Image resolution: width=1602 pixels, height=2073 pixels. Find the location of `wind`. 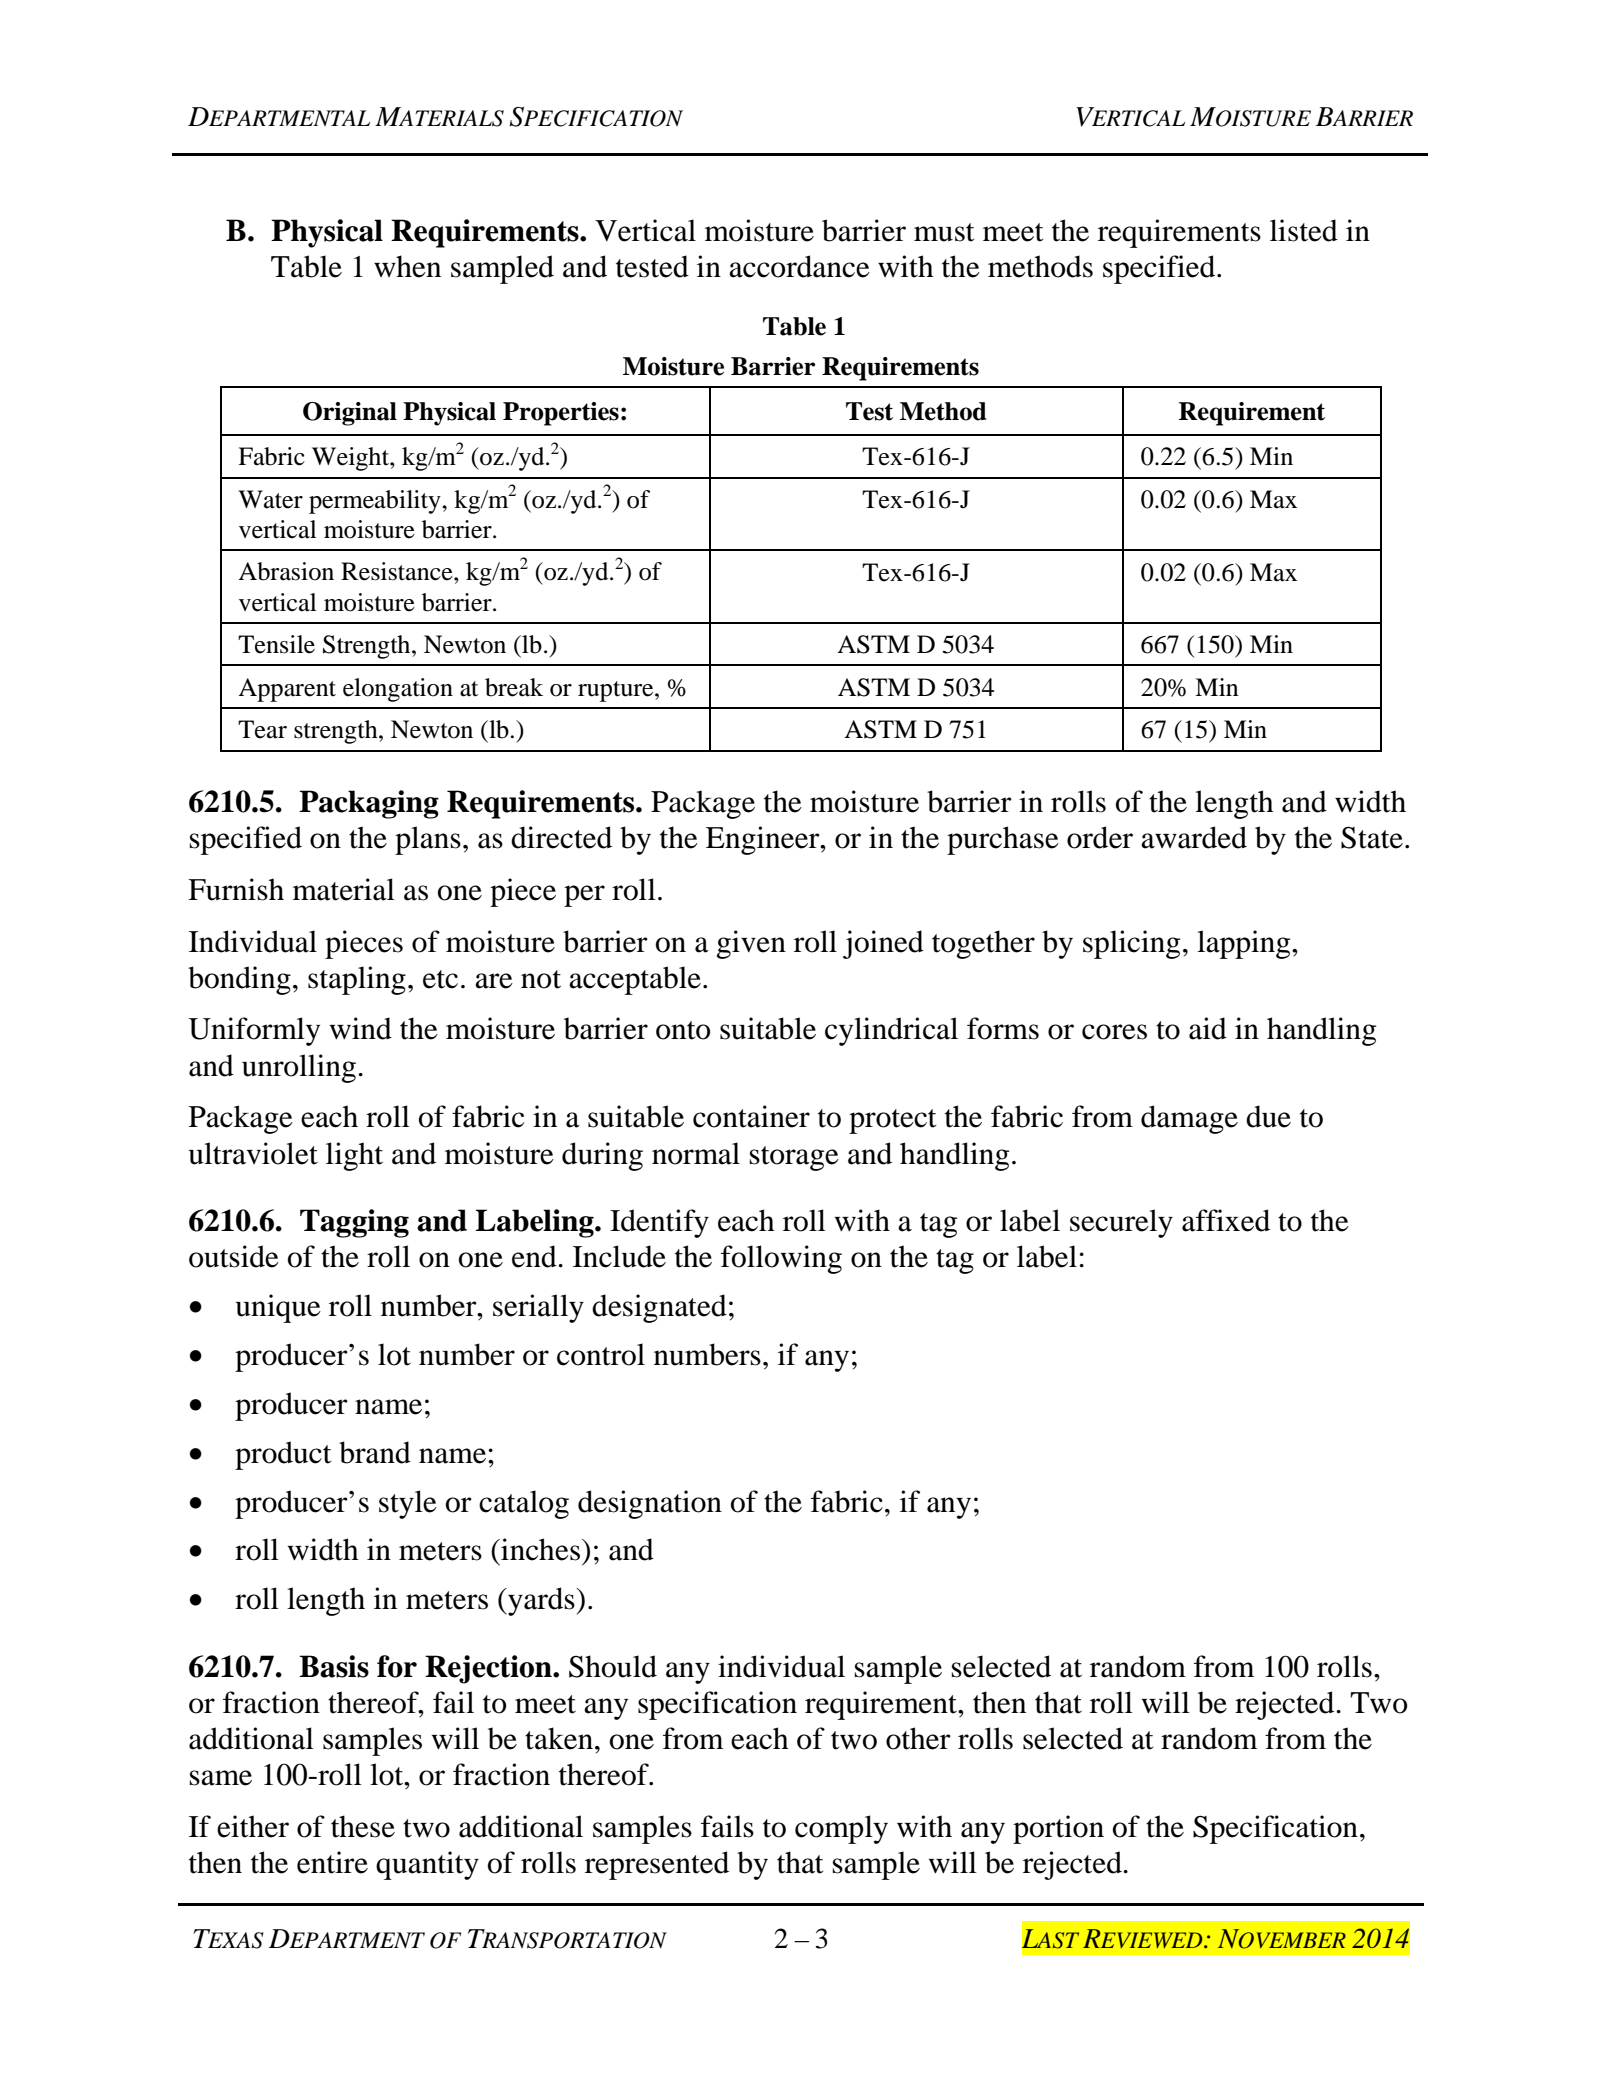

wind is located at coordinates (361, 1028).
